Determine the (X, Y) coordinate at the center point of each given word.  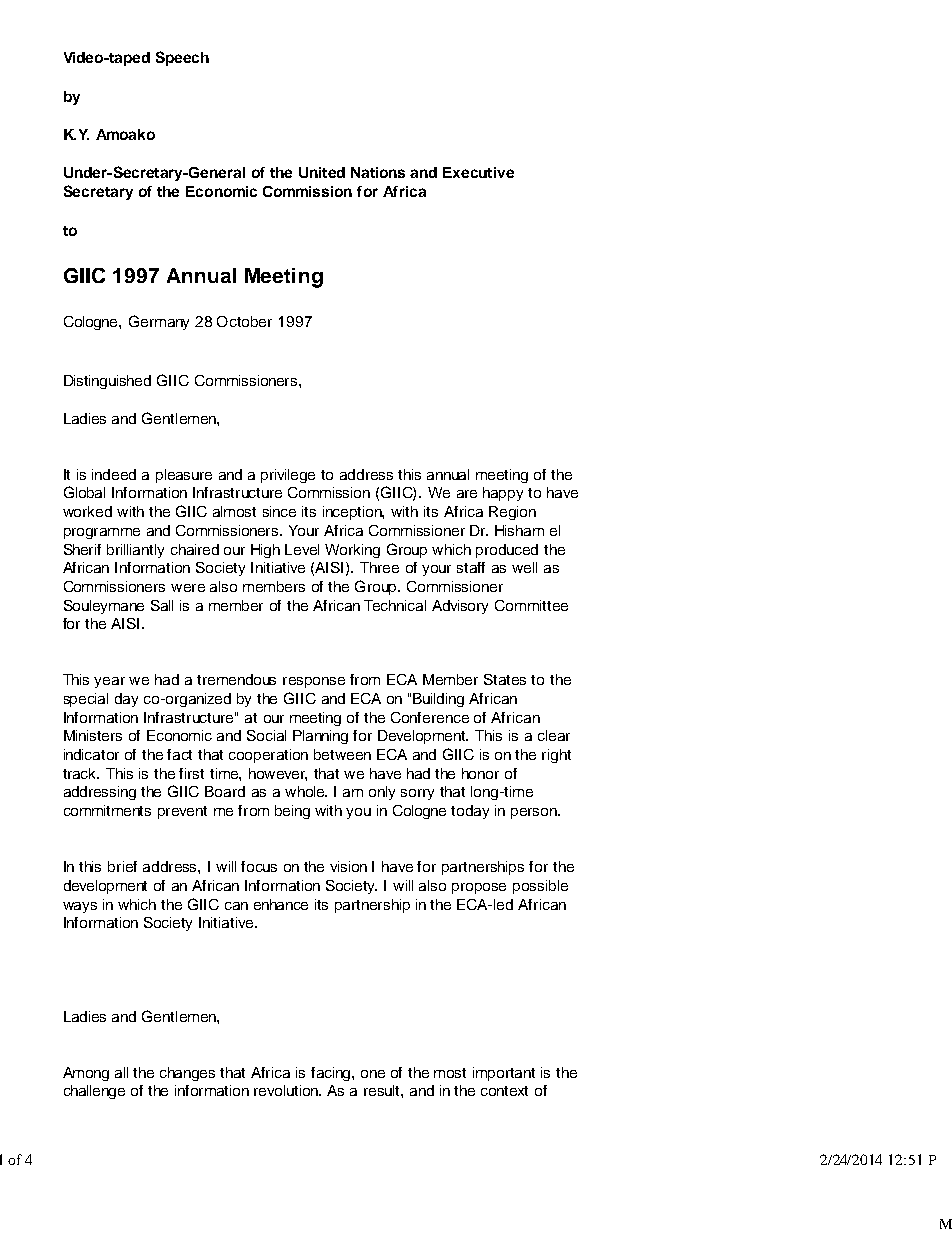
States (505, 679)
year (109, 682)
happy (503, 494)
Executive (478, 172)
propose (479, 888)
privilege (288, 476)
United (322, 172)
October (244, 321)
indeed (114, 474)
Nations (378, 172)
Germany (159, 322)
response (314, 682)
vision (348, 866)
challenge (94, 1092)
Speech (182, 58)
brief (122, 866)
